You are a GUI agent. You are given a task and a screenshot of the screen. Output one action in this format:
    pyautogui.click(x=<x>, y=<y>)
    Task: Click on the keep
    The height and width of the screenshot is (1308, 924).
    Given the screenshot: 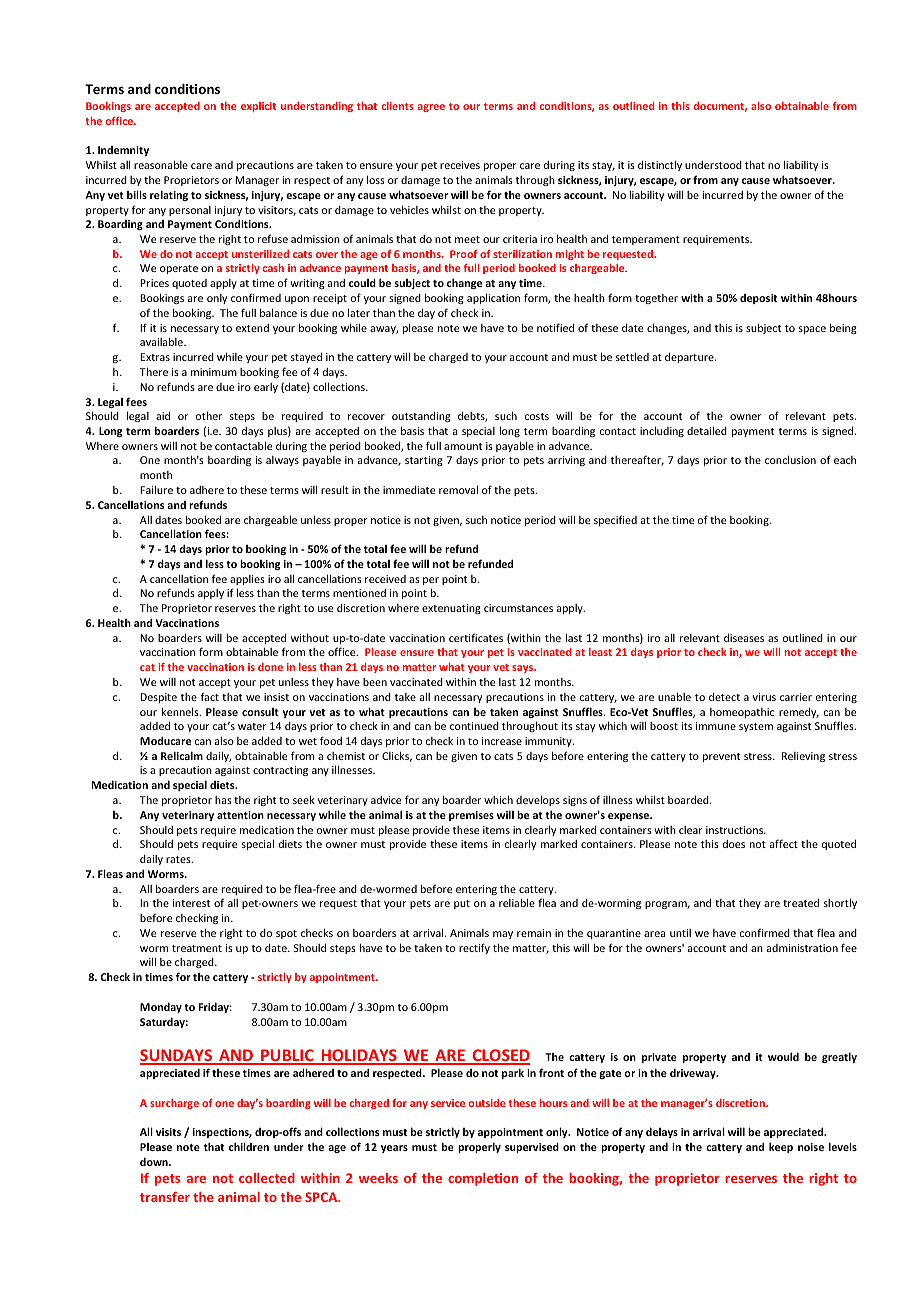 What is the action you would take?
    pyautogui.click(x=781, y=1147)
